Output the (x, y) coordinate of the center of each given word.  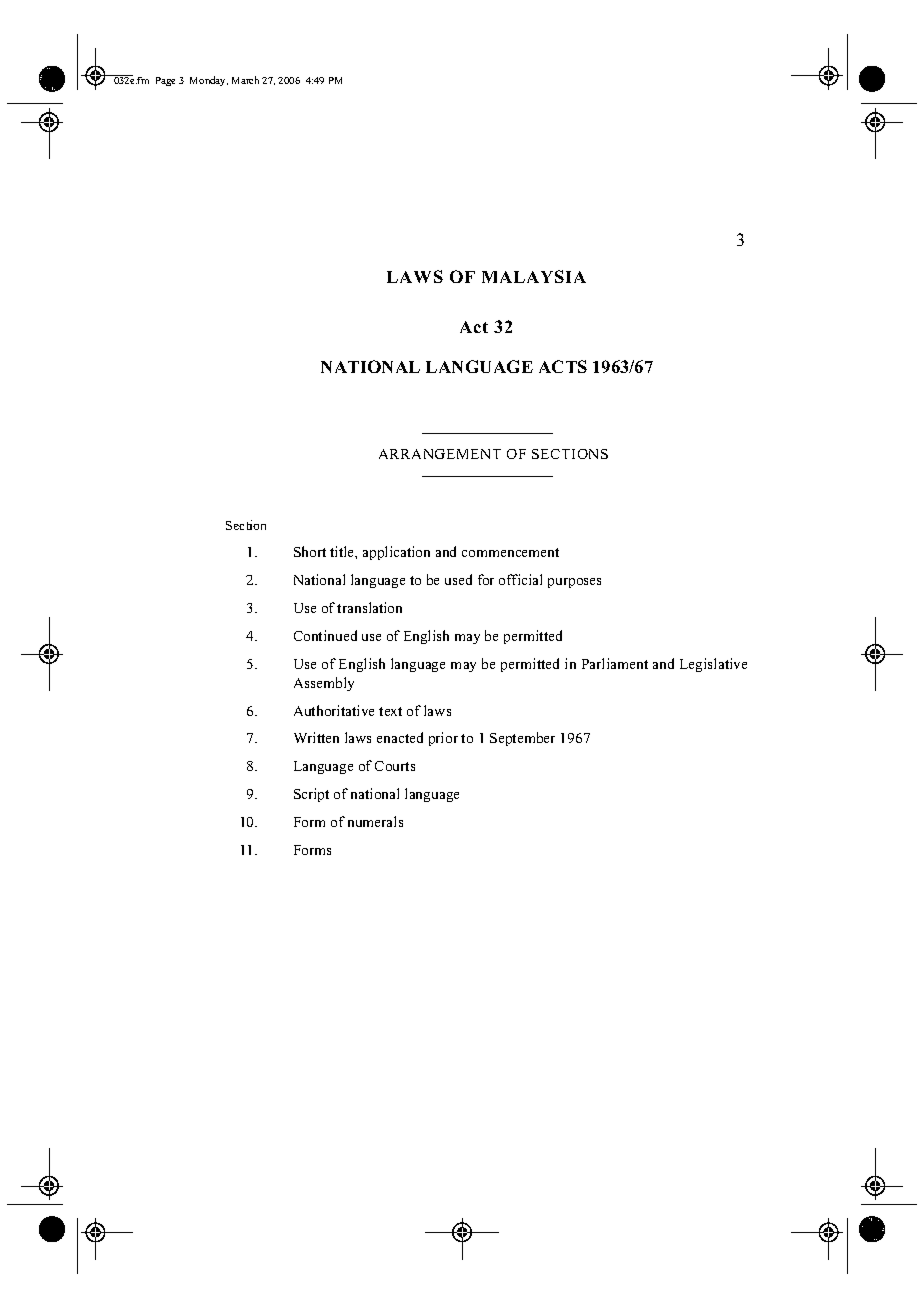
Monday (209, 81)
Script (311, 795)
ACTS (563, 366)
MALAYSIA (534, 276)
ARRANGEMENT (440, 454)
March (245, 80)
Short (310, 551)
